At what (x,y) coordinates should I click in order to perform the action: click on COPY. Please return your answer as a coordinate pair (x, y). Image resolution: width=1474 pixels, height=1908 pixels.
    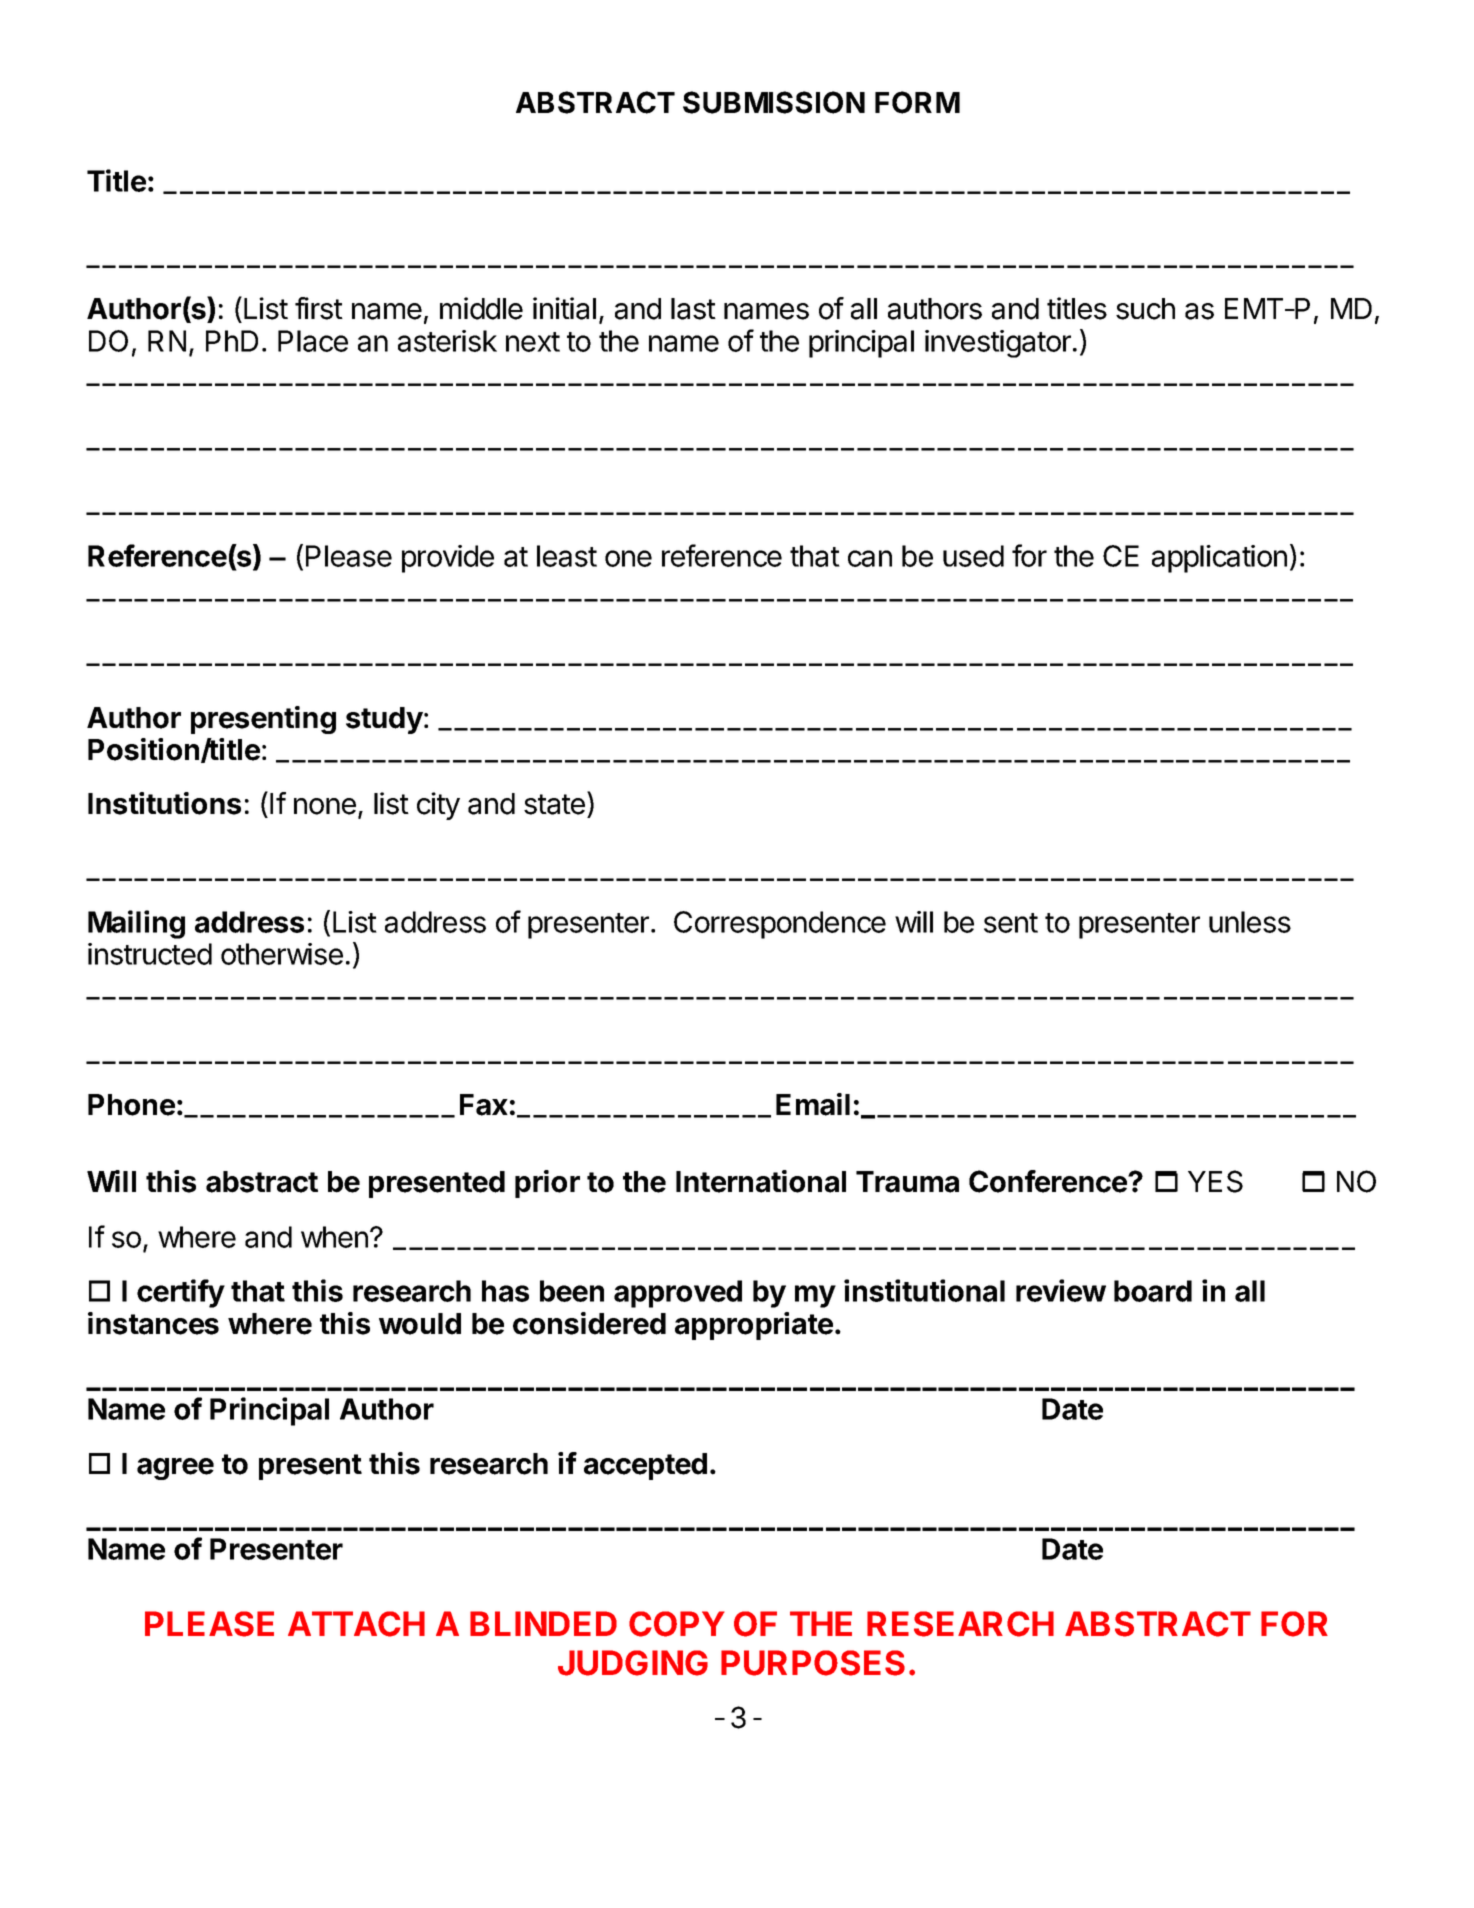
    Looking at the image, I should click on (677, 1624).
